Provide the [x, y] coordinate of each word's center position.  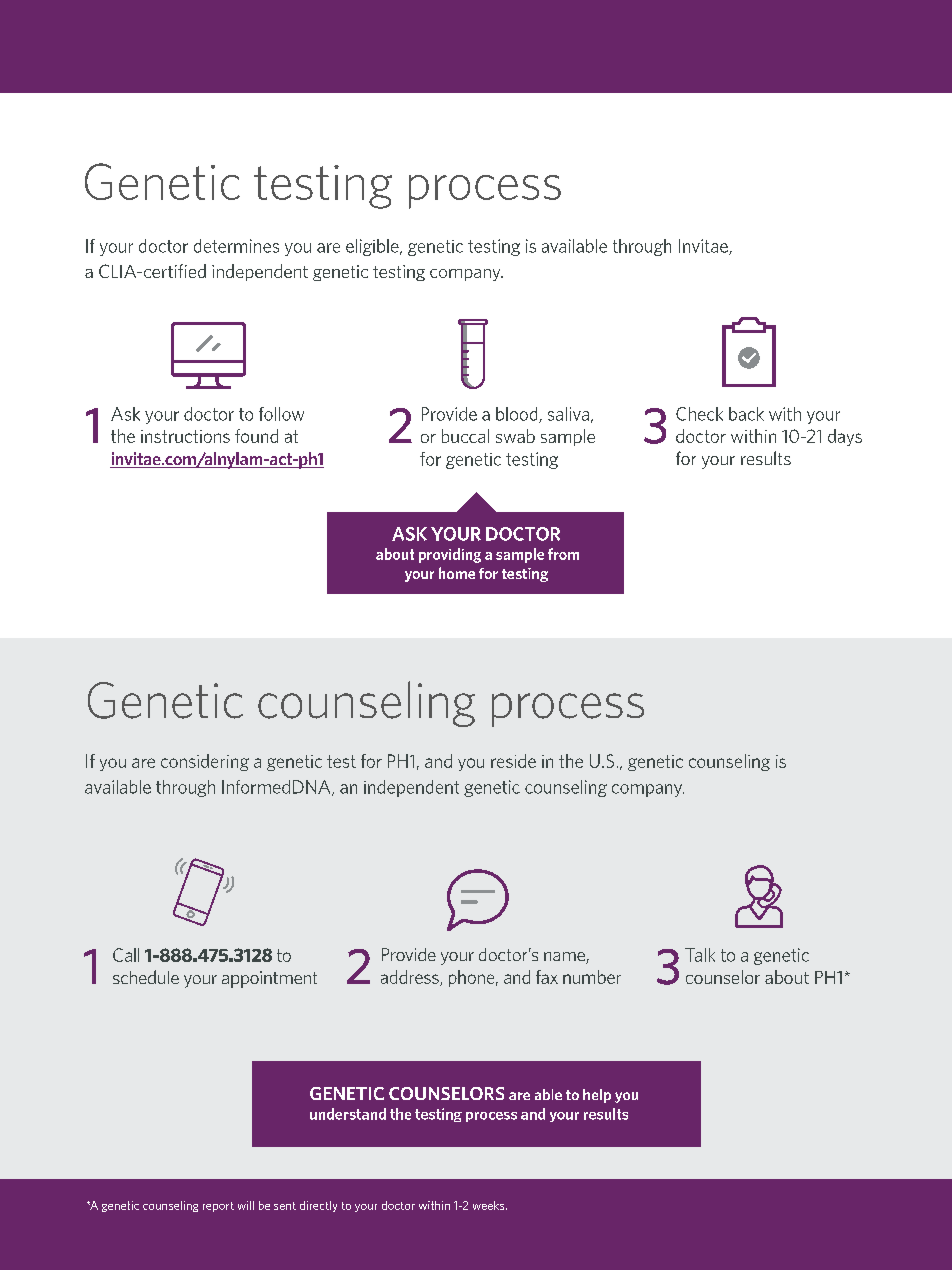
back [746, 414]
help [597, 1096]
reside [513, 761]
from [563, 554]
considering [205, 762]
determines [236, 246]
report [218, 1207]
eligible [373, 247]
